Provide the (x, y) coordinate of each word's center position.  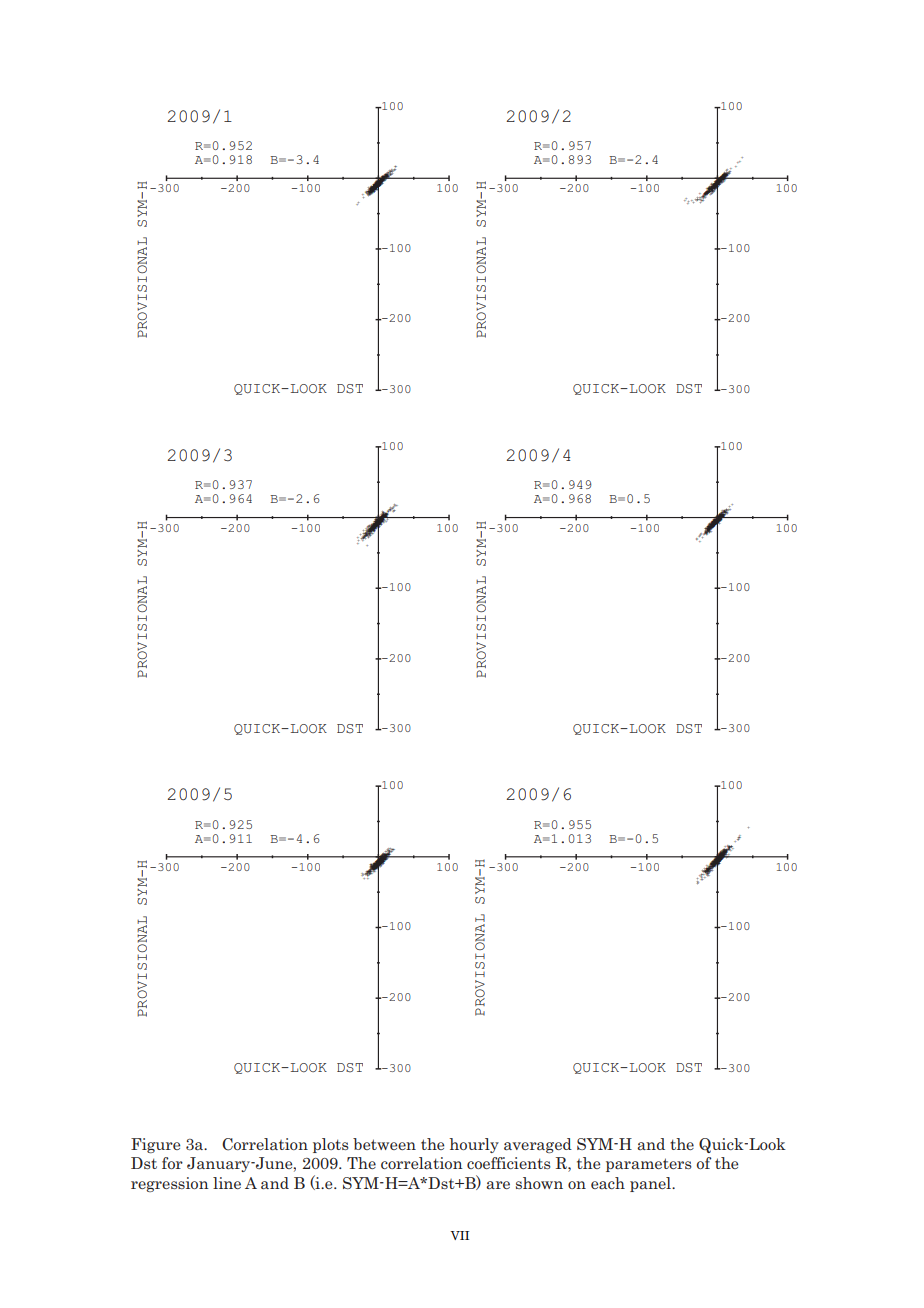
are (498, 1185)
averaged (538, 1145)
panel (651, 1184)
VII (459, 1235)
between (384, 1144)
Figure (155, 1145)
